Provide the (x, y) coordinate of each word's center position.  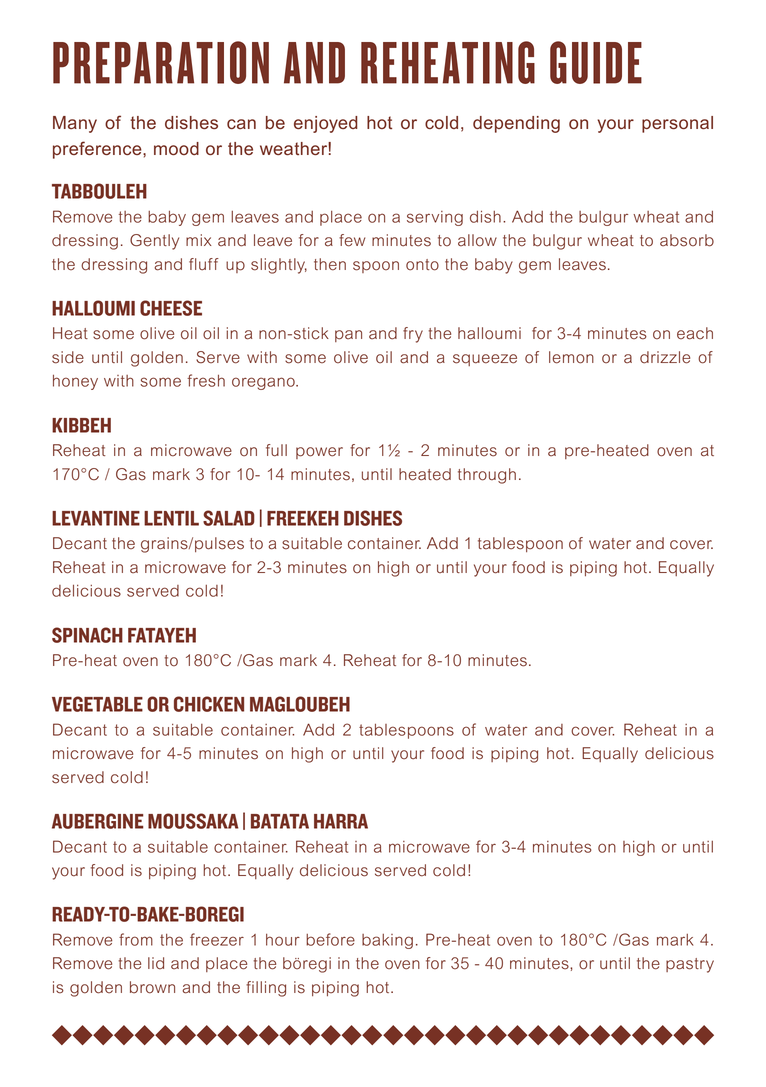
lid (156, 963)
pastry (690, 965)
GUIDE (596, 62)
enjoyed (326, 124)
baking (387, 941)
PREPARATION (161, 62)
